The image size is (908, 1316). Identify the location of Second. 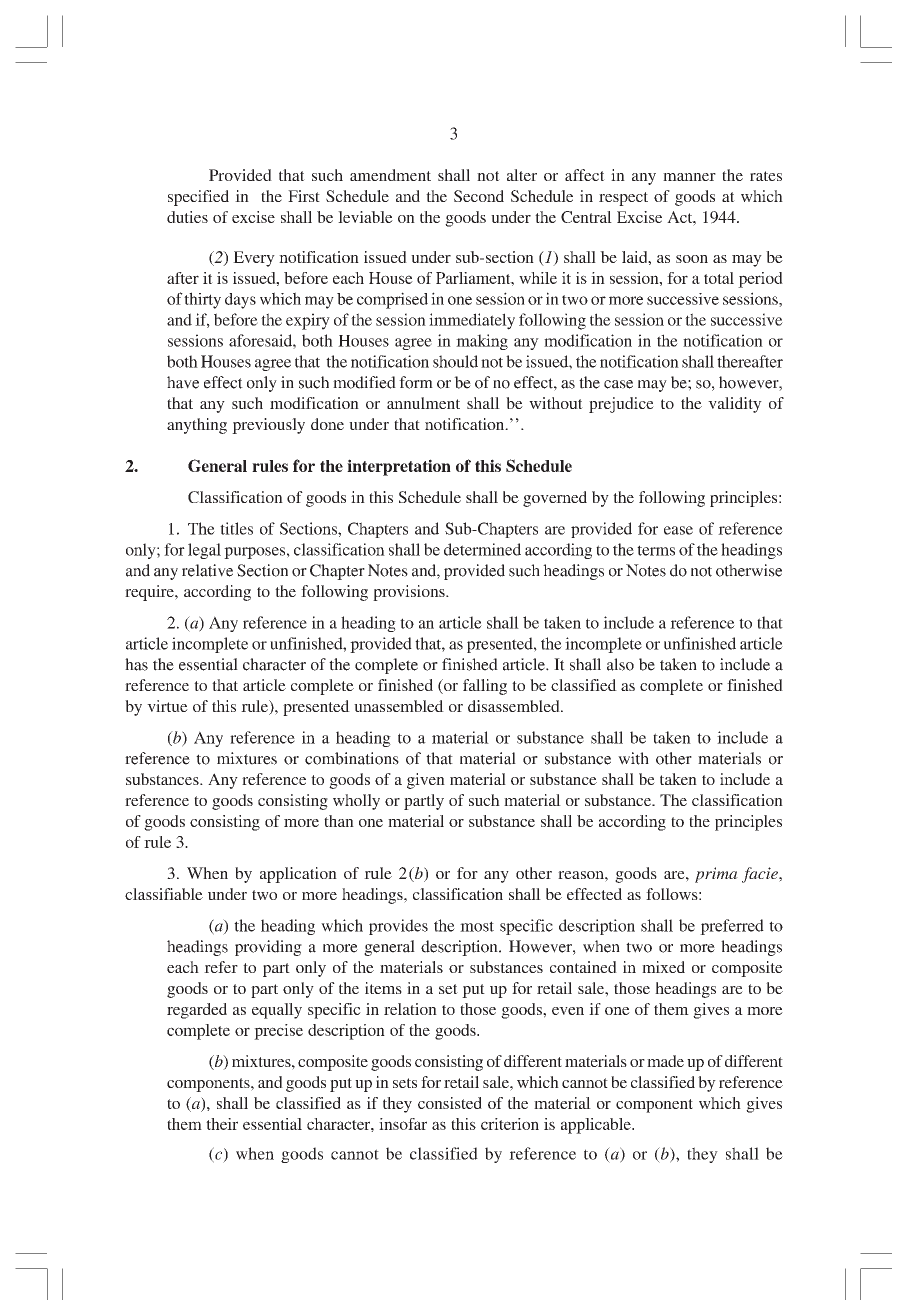
(479, 196).
